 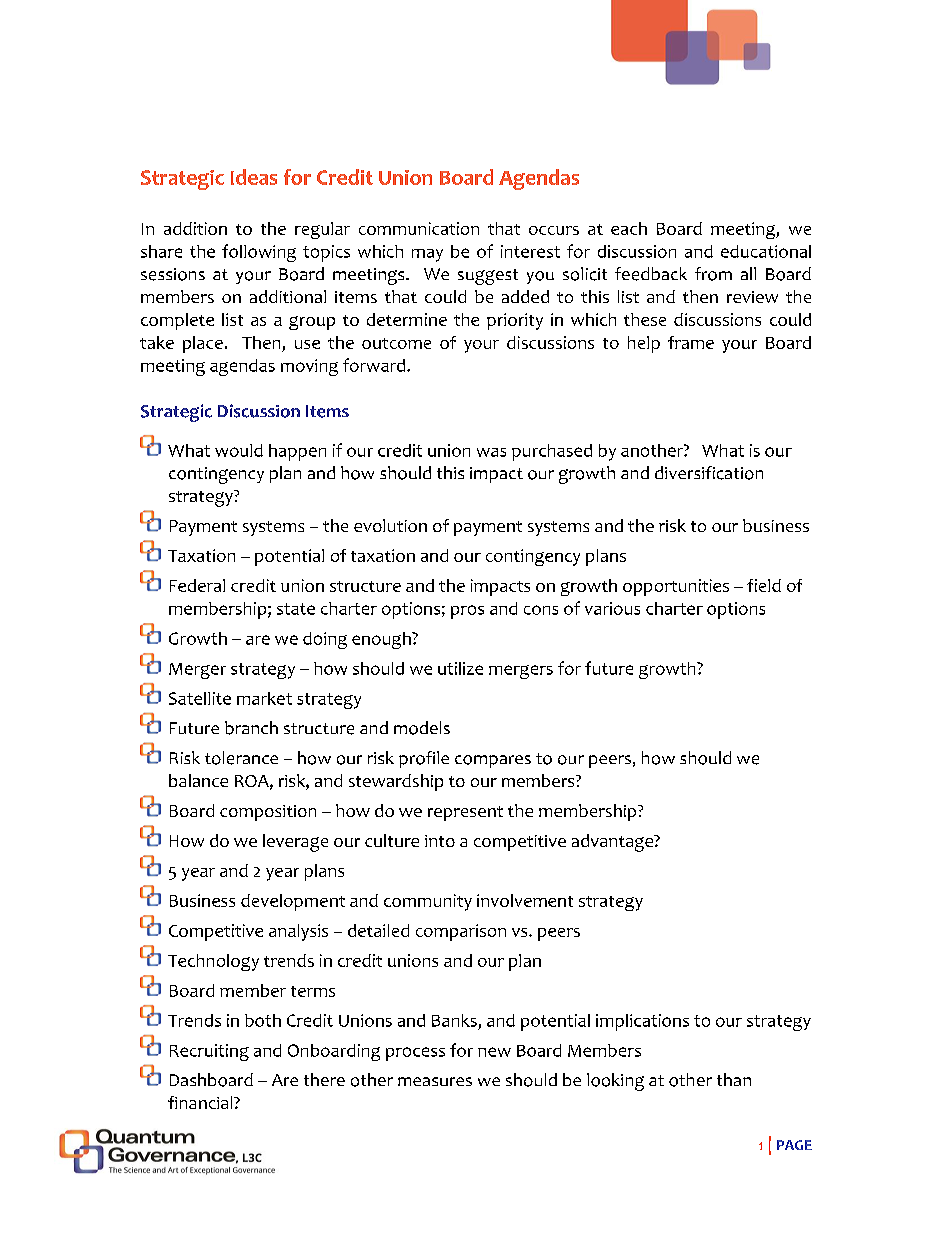 What do you see at coordinates (254, 177) in the document?
I see `Ideas` at bounding box center [254, 177].
